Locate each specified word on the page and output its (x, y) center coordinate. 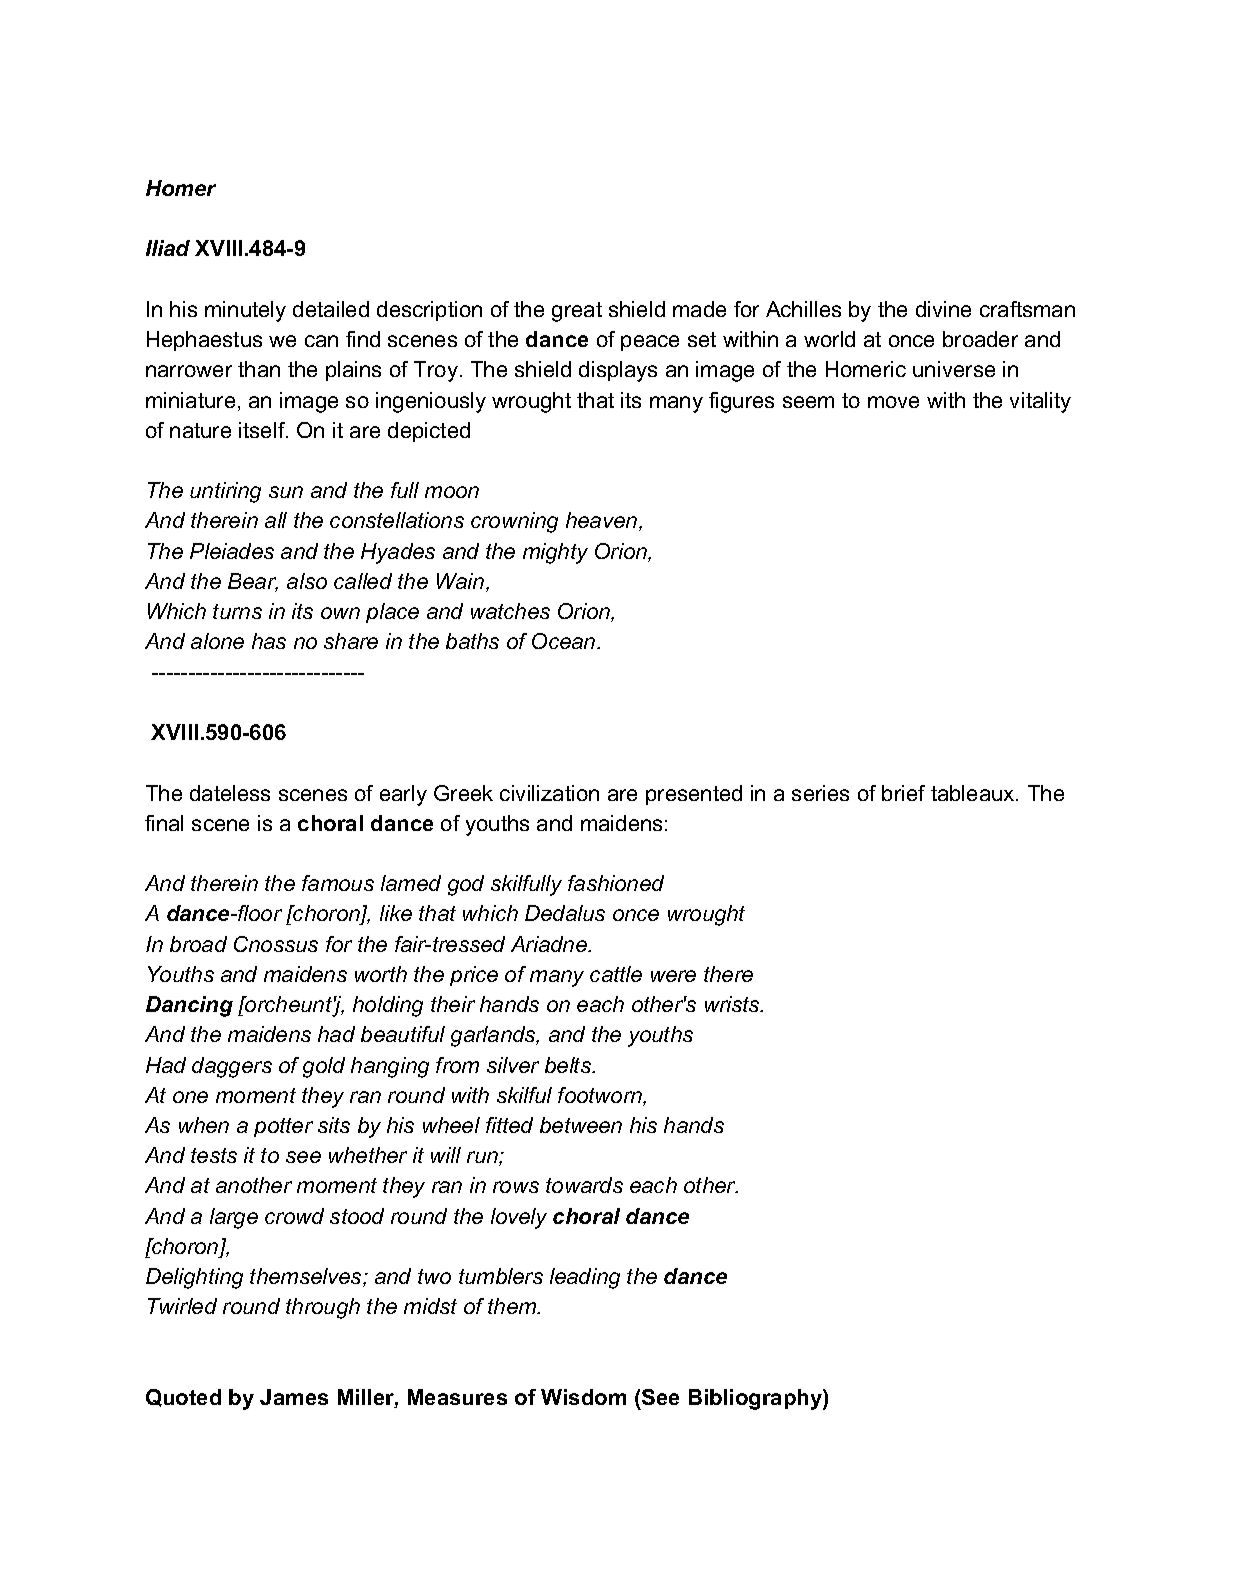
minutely (245, 311)
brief (903, 793)
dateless (230, 793)
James (294, 1397)
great (577, 312)
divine (943, 309)
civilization (549, 793)
